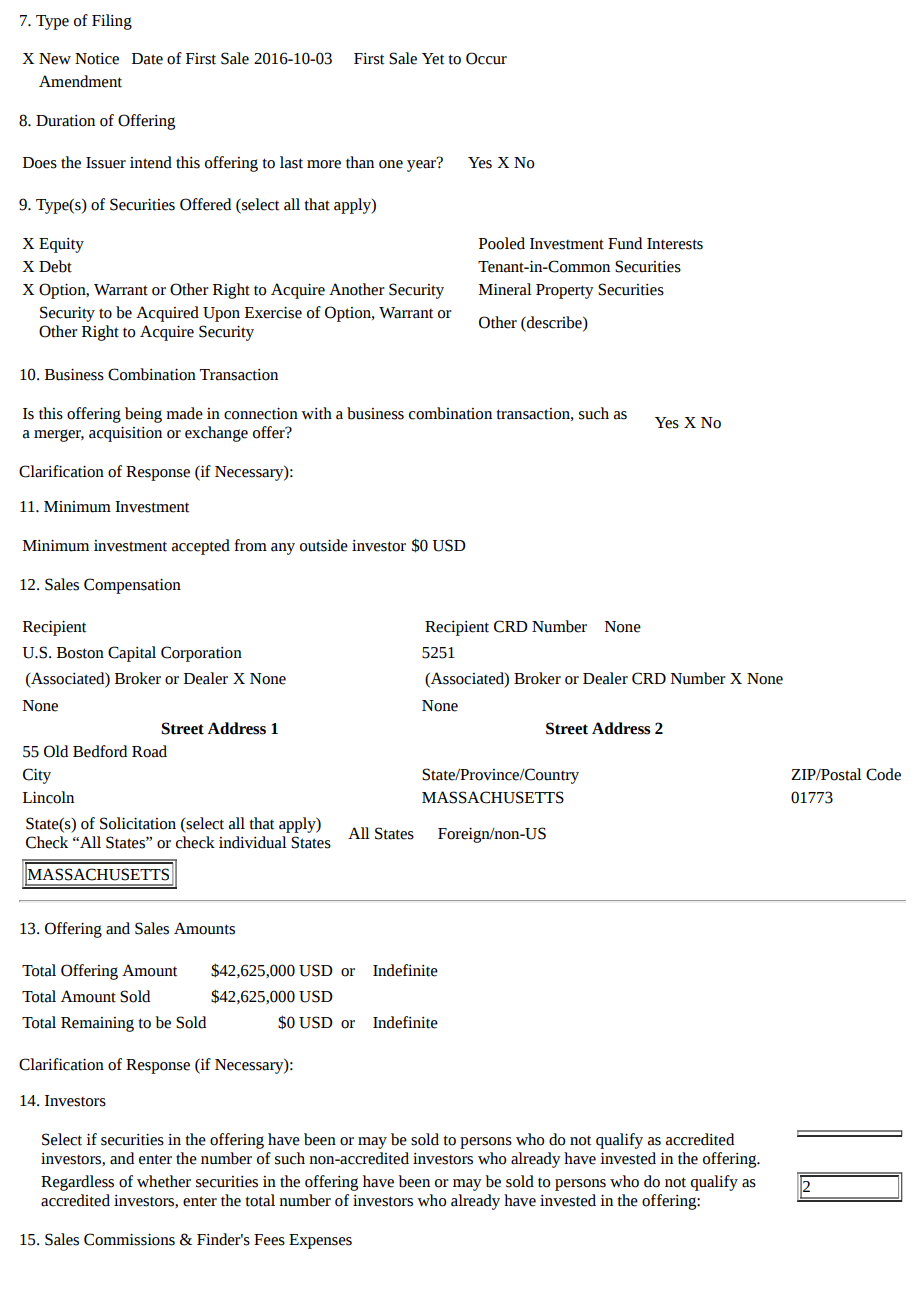 The width and height of the document is (924, 1308). Describe the element at coordinates (486, 58) in the document. I see `Occur` at that location.
